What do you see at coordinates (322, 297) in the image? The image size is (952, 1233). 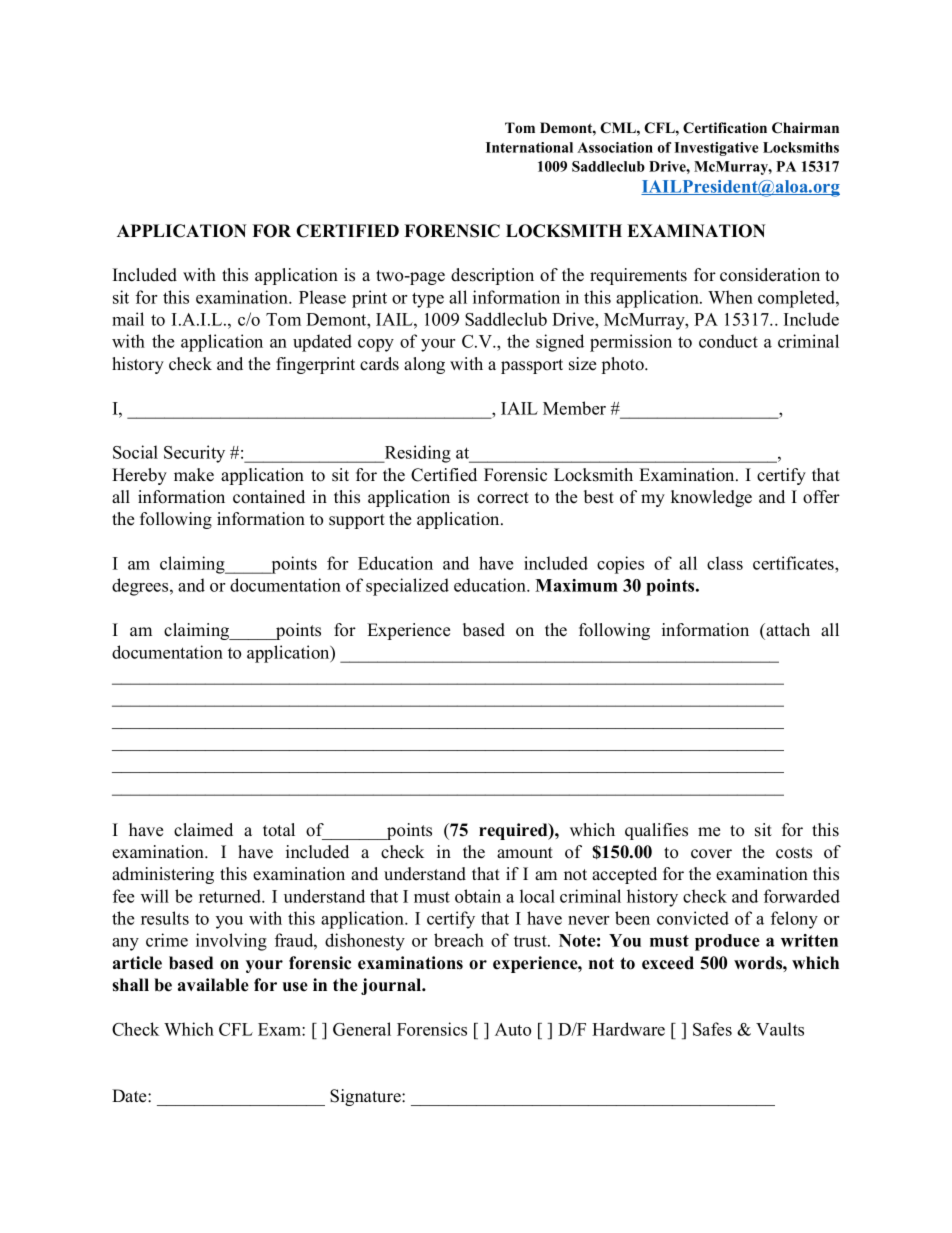 I see `Please` at bounding box center [322, 297].
